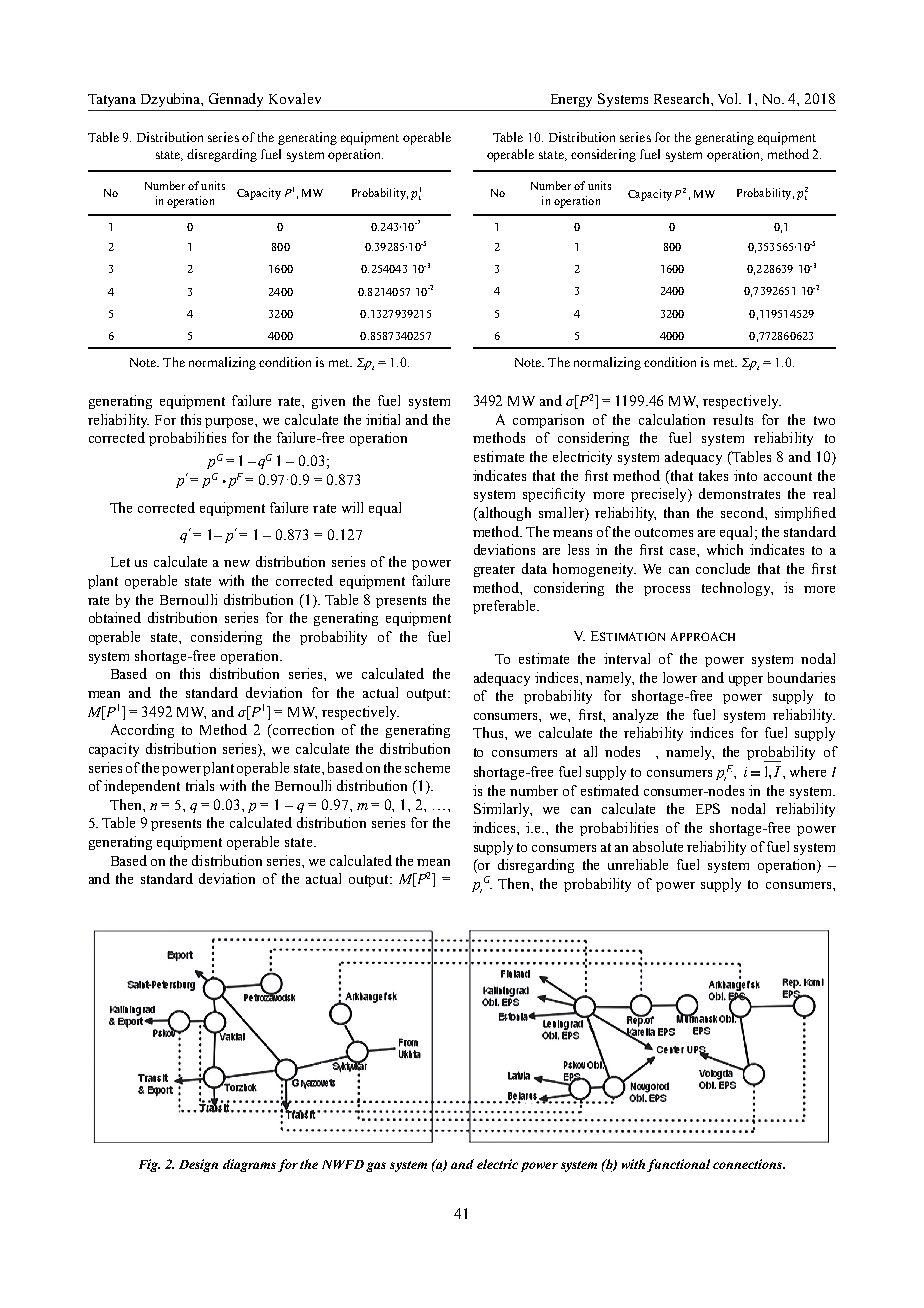  What do you see at coordinates (658, 846) in the screenshot?
I see `absolute` at bounding box center [658, 846].
